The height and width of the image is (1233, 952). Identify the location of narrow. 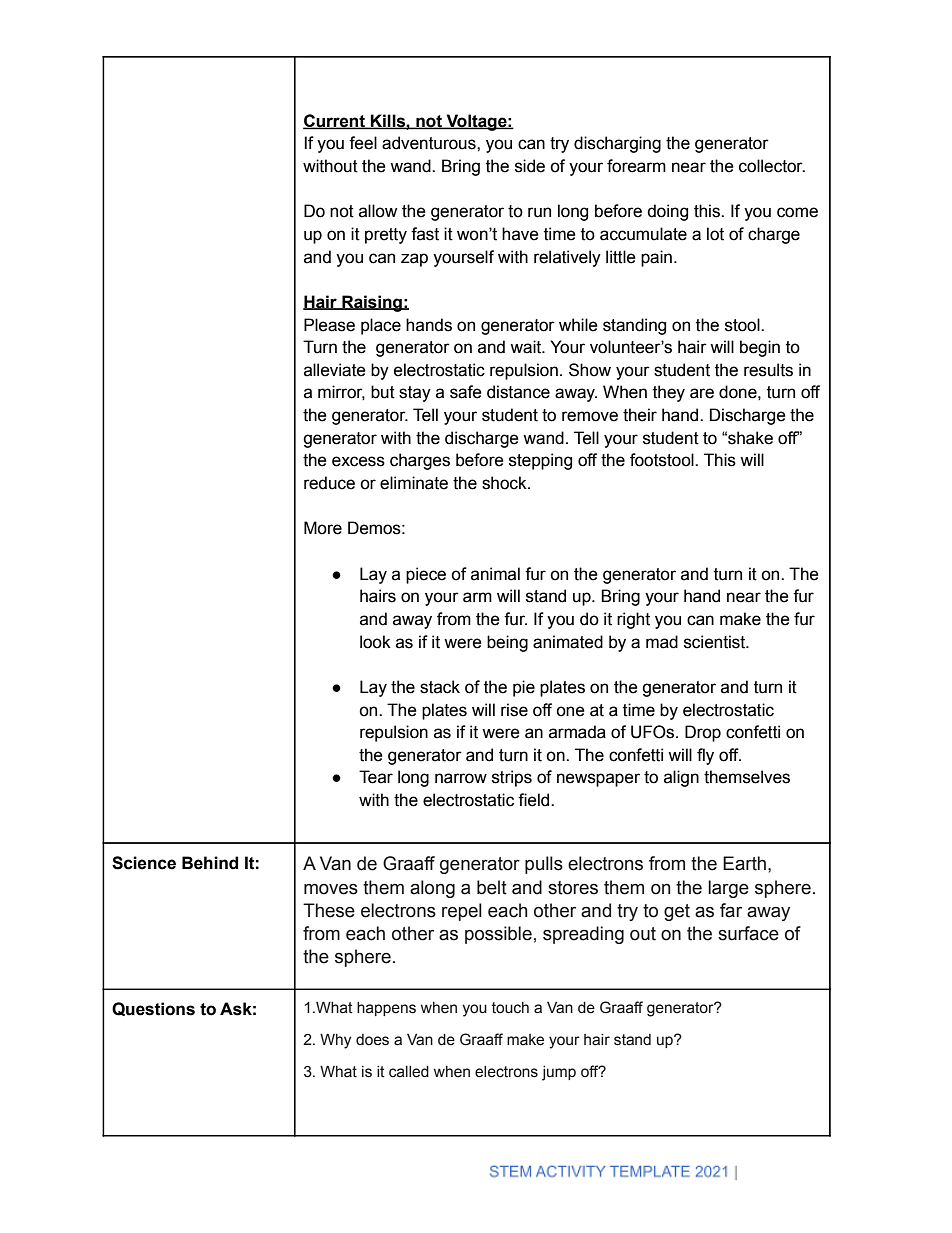
(461, 778).
